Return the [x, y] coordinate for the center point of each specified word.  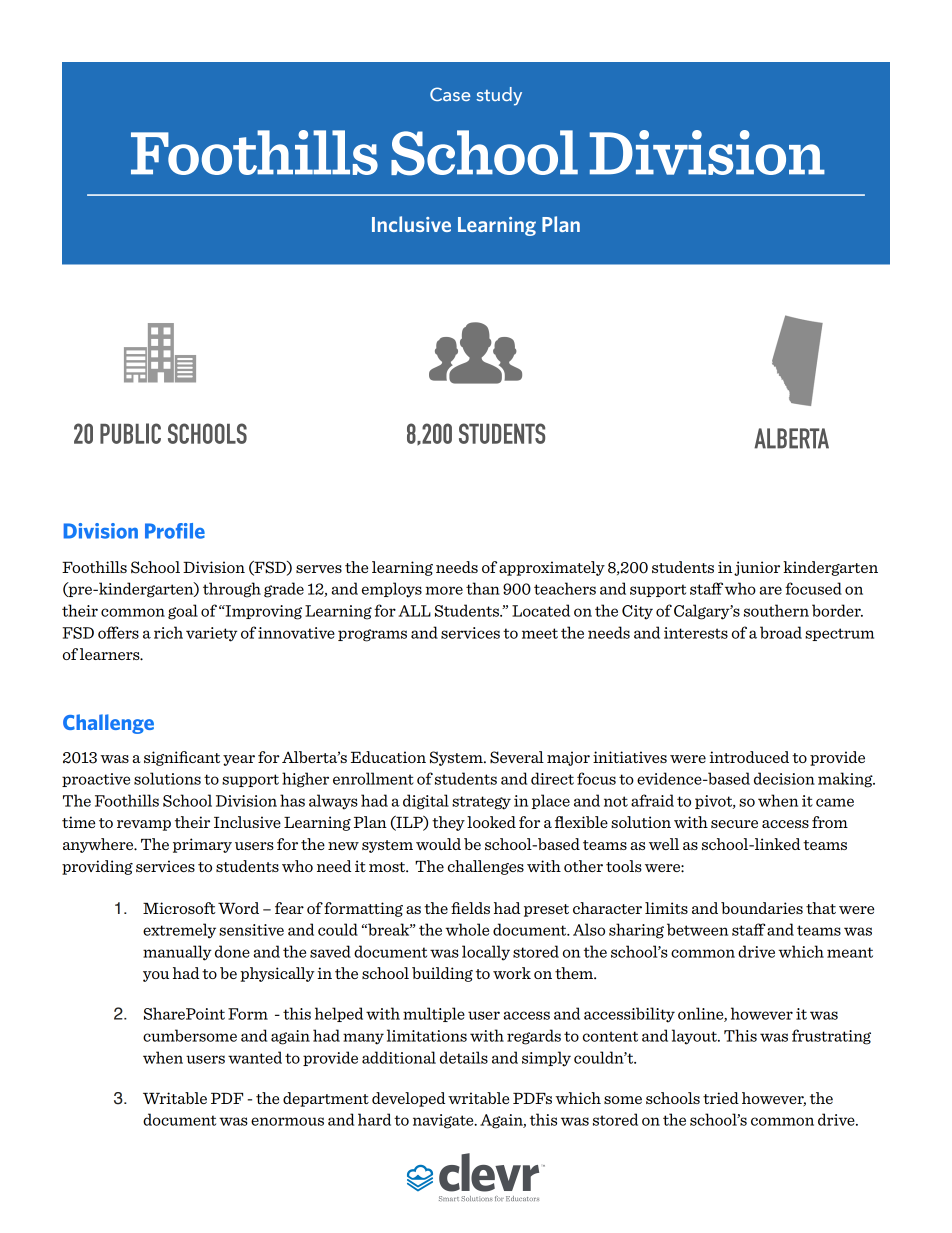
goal [183, 612]
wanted [255, 1057]
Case [450, 94]
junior [757, 568]
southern [776, 610]
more [444, 590]
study [499, 96]
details [464, 1057]
